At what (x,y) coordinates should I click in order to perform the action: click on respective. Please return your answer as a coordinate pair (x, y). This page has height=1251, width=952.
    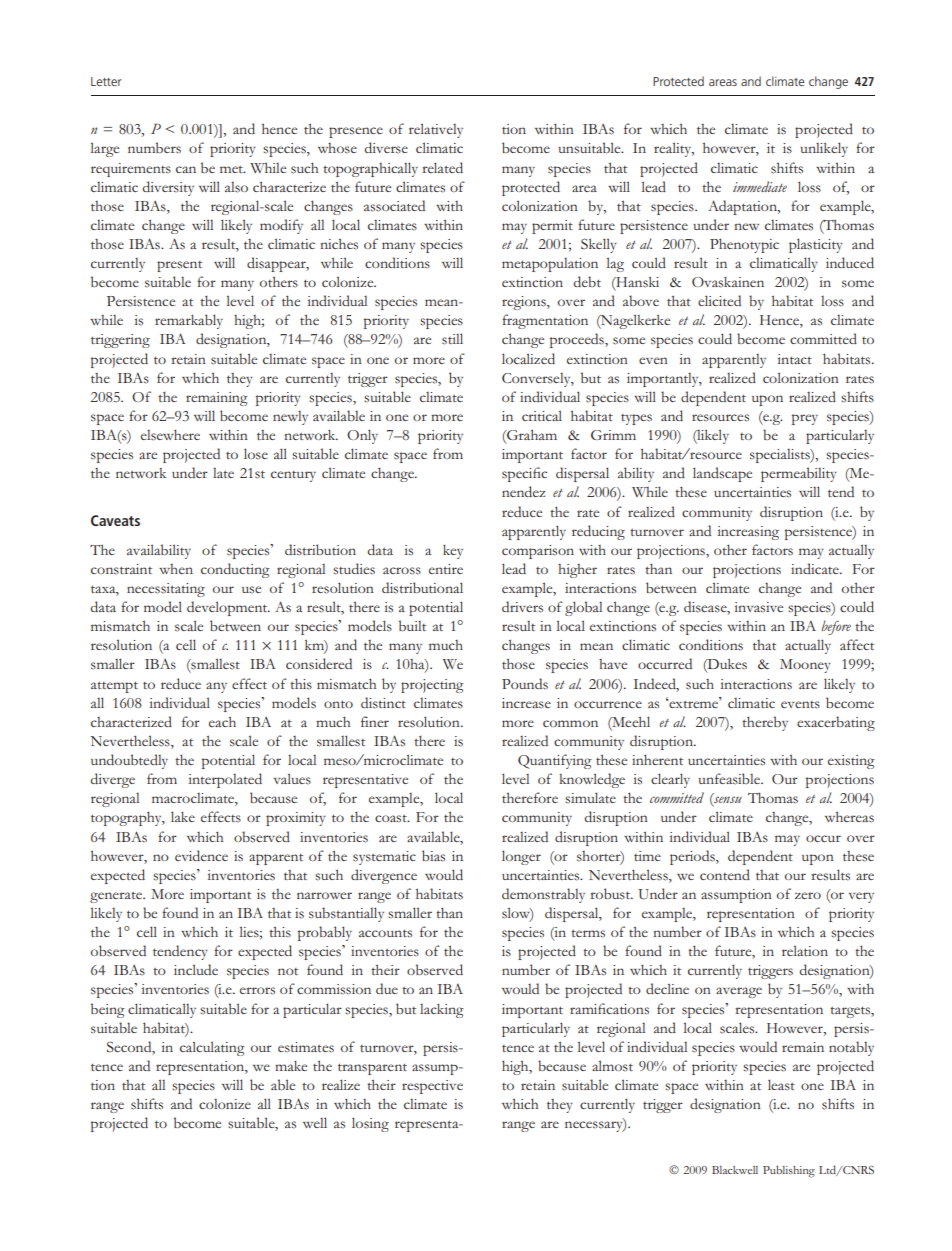
    Looking at the image, I should click on (432, 1087).
